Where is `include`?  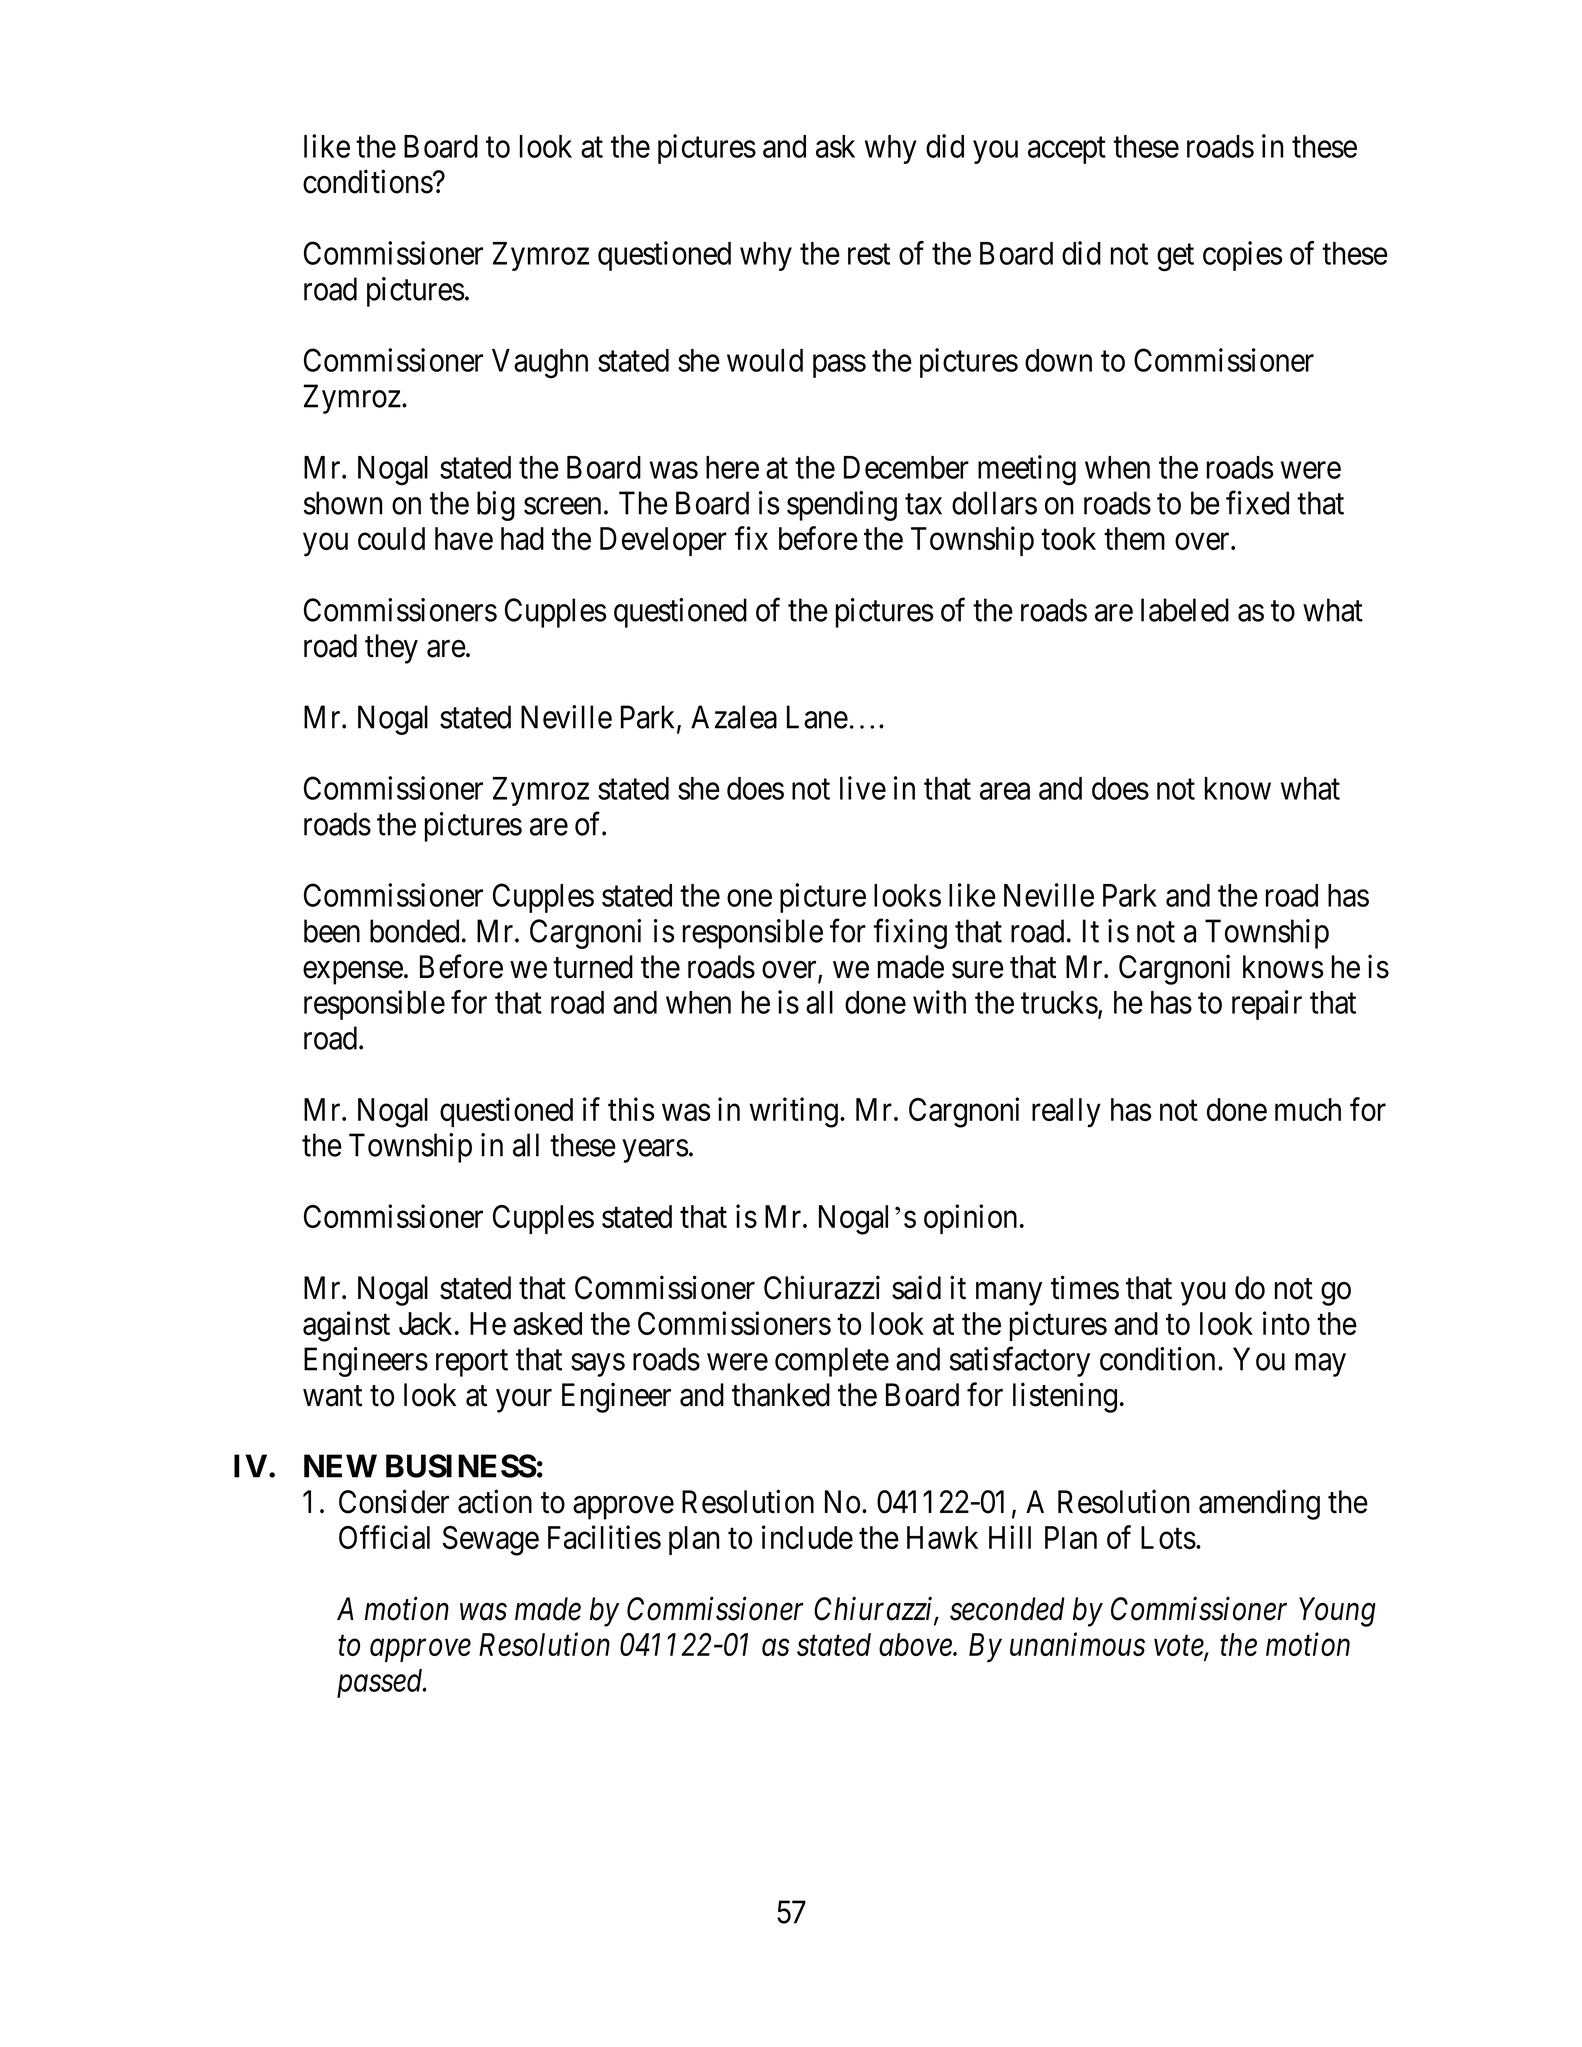
include is located at coordinates (807, 1537).
